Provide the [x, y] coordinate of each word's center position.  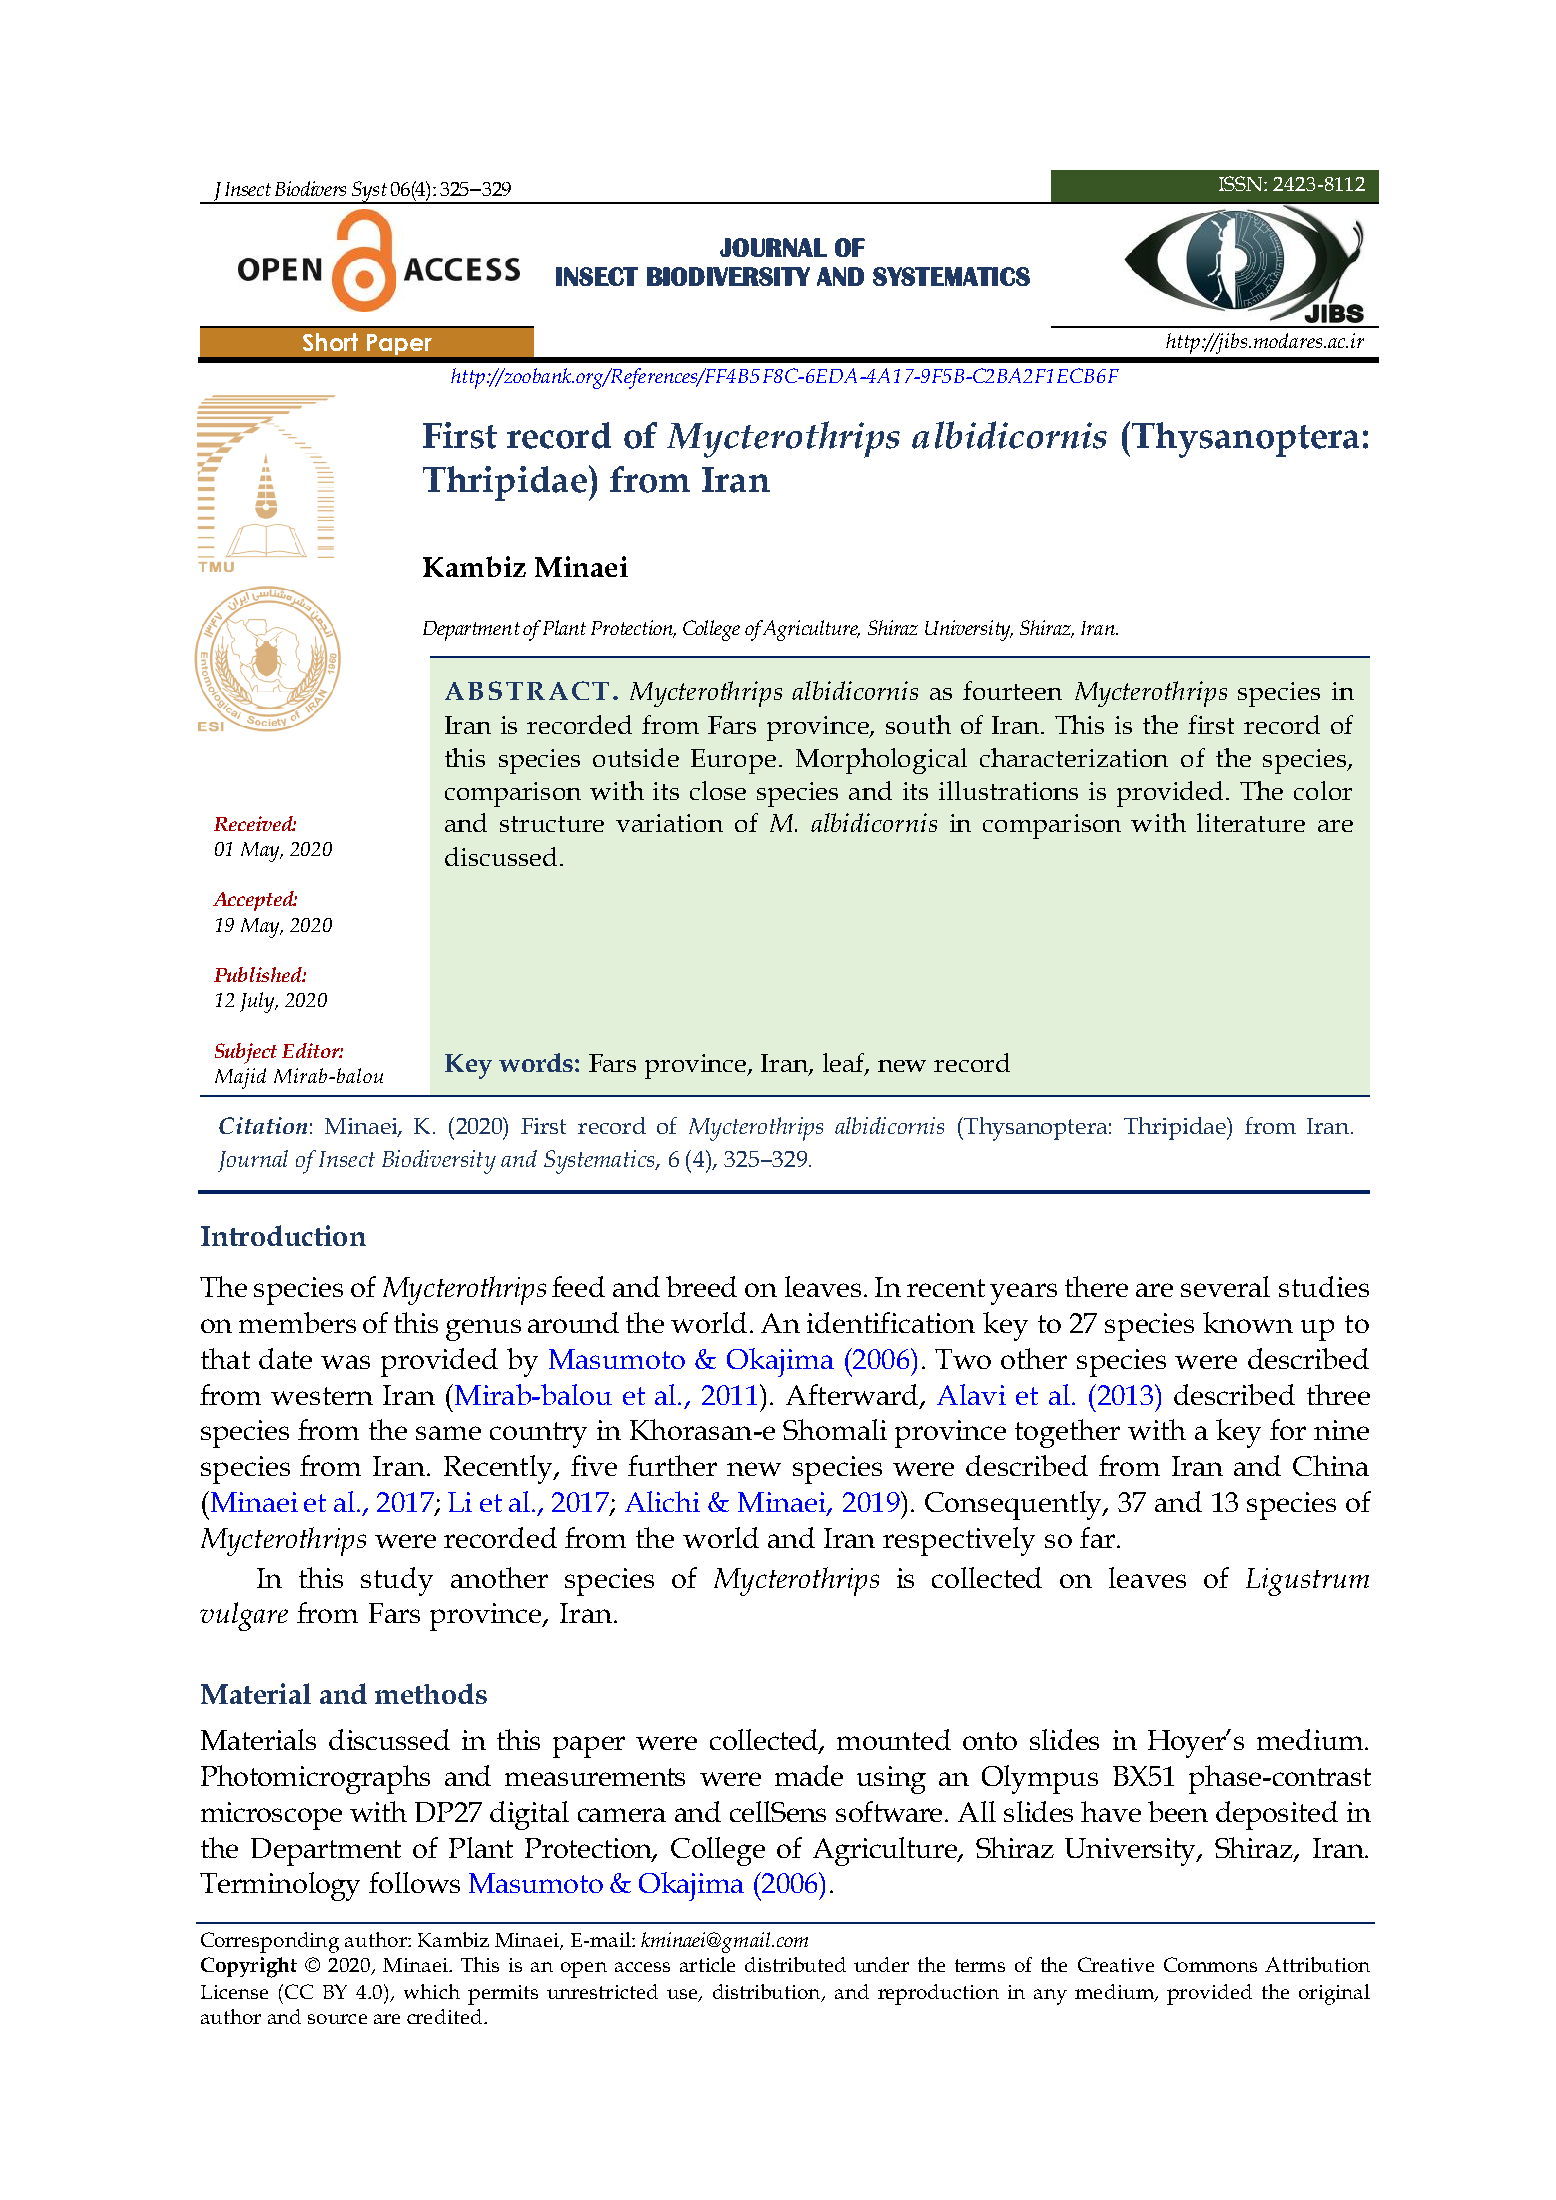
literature [1251, 822]
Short [330, 342]
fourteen [1012, 690]
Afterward [853, 1395]
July [258, 1002]
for [1288, 1429]
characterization [1074, 757]
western [322, 1396]
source [337, 2019]
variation [669, 823]
